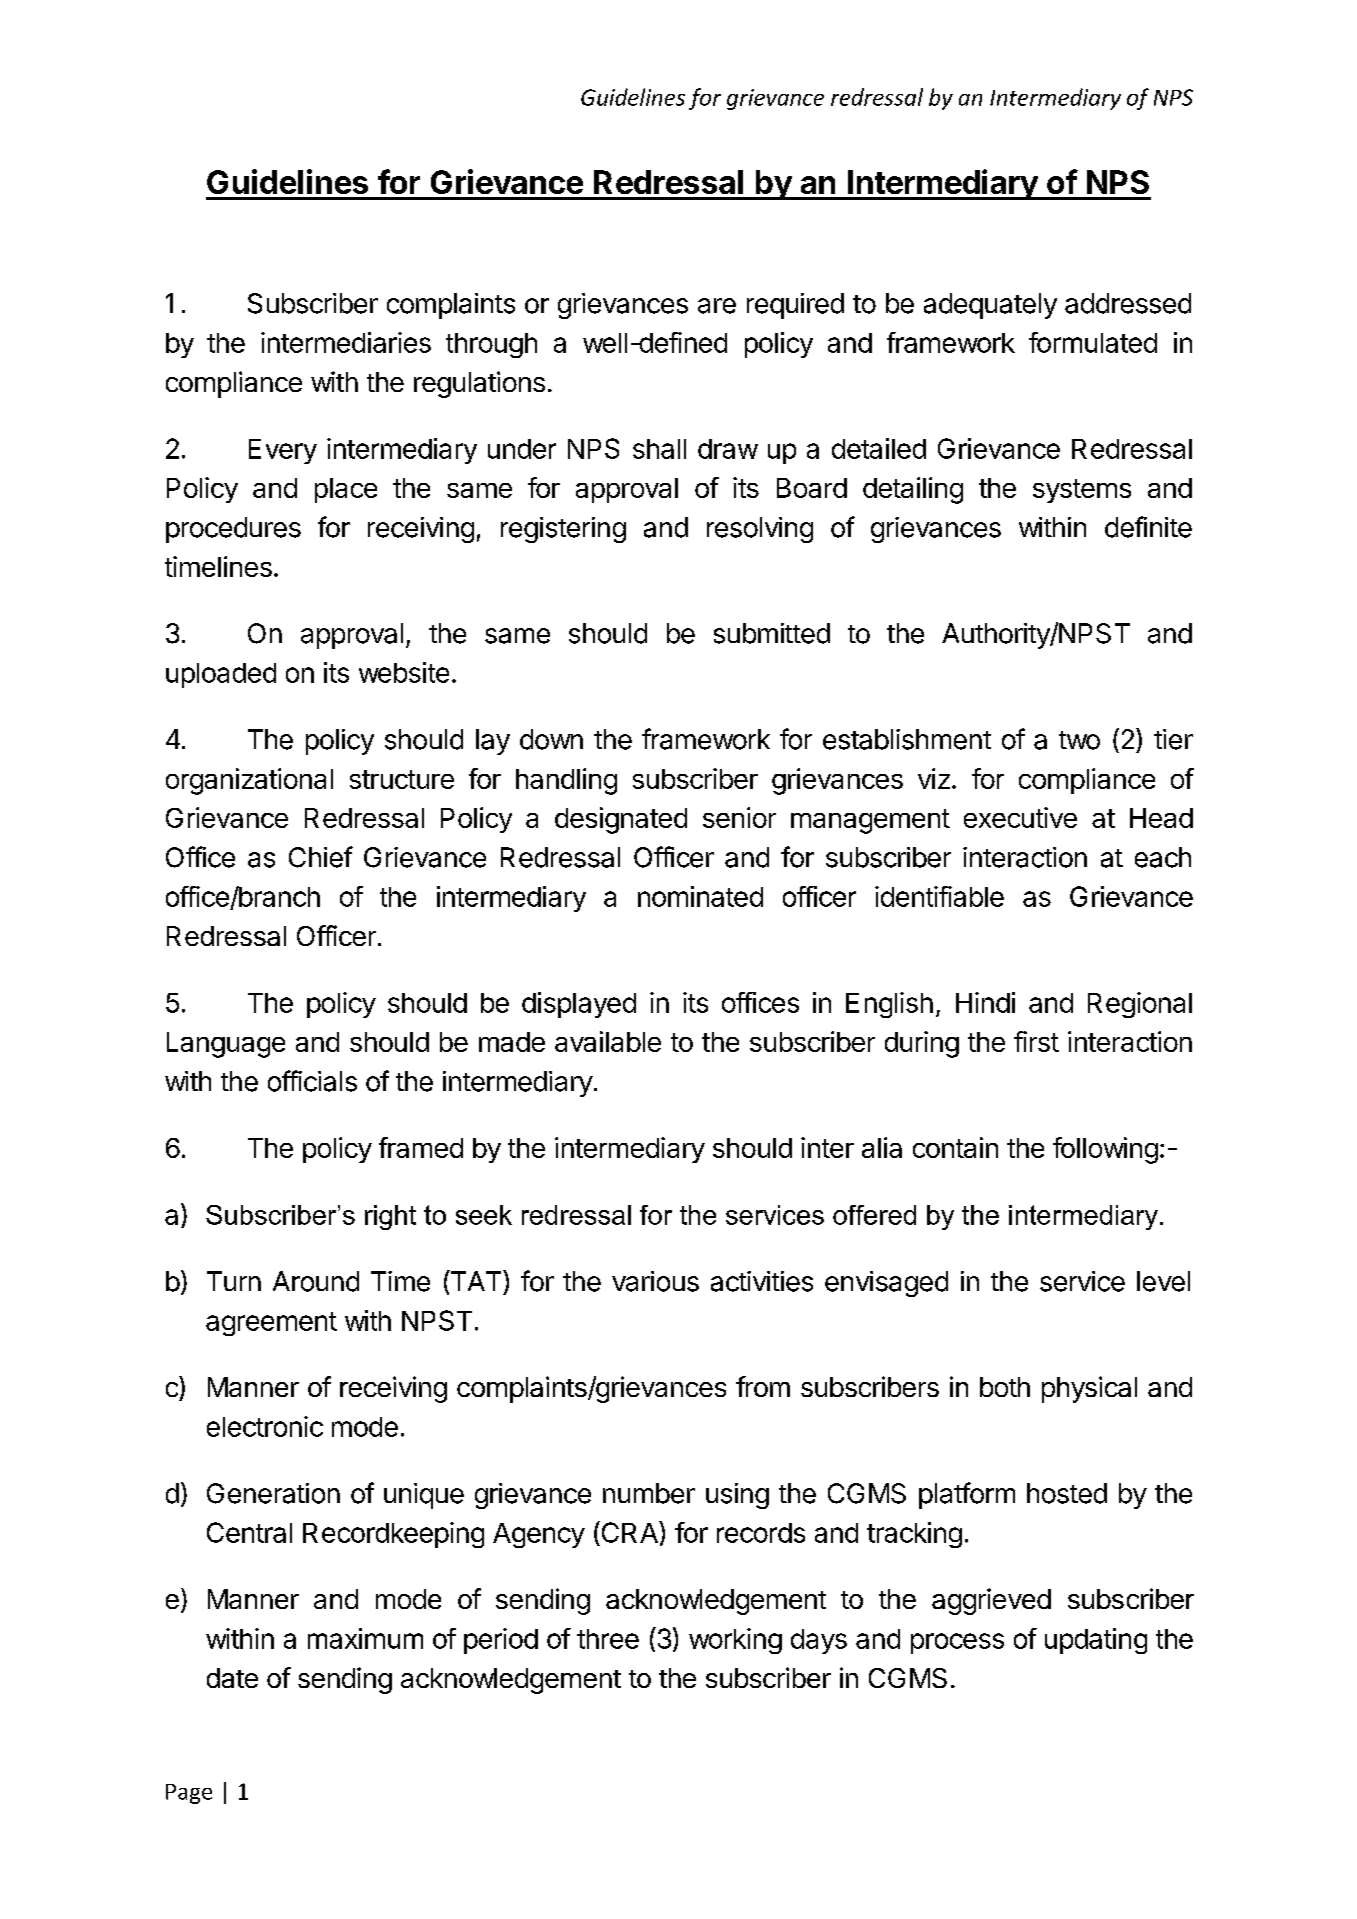  What do you see at coordinates (608, 1041) in the document?
I see `available` at bounding box center [608, 1041].
